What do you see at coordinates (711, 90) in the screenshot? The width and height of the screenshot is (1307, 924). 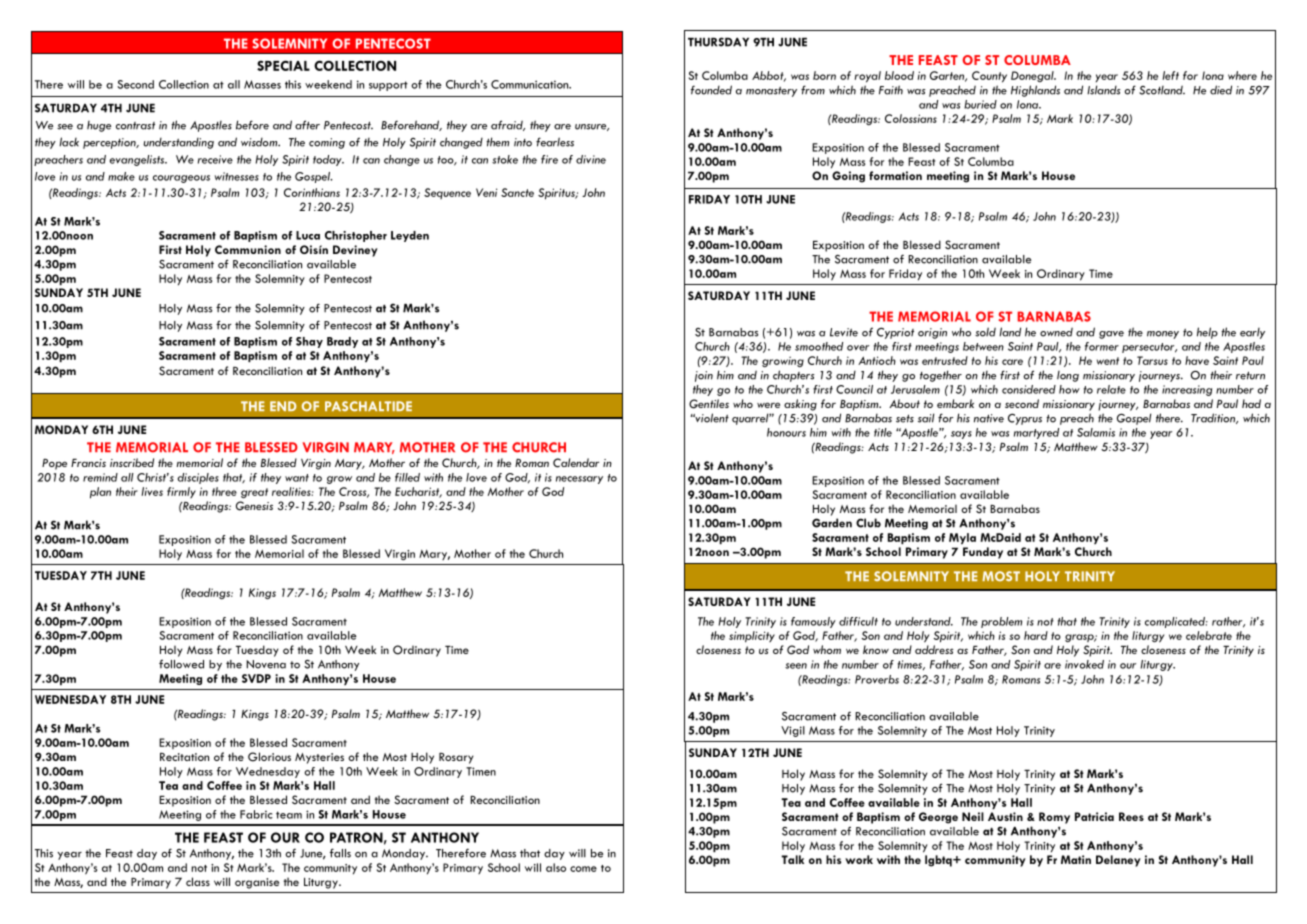 I see `founded` at bounding box center [711, 90].
